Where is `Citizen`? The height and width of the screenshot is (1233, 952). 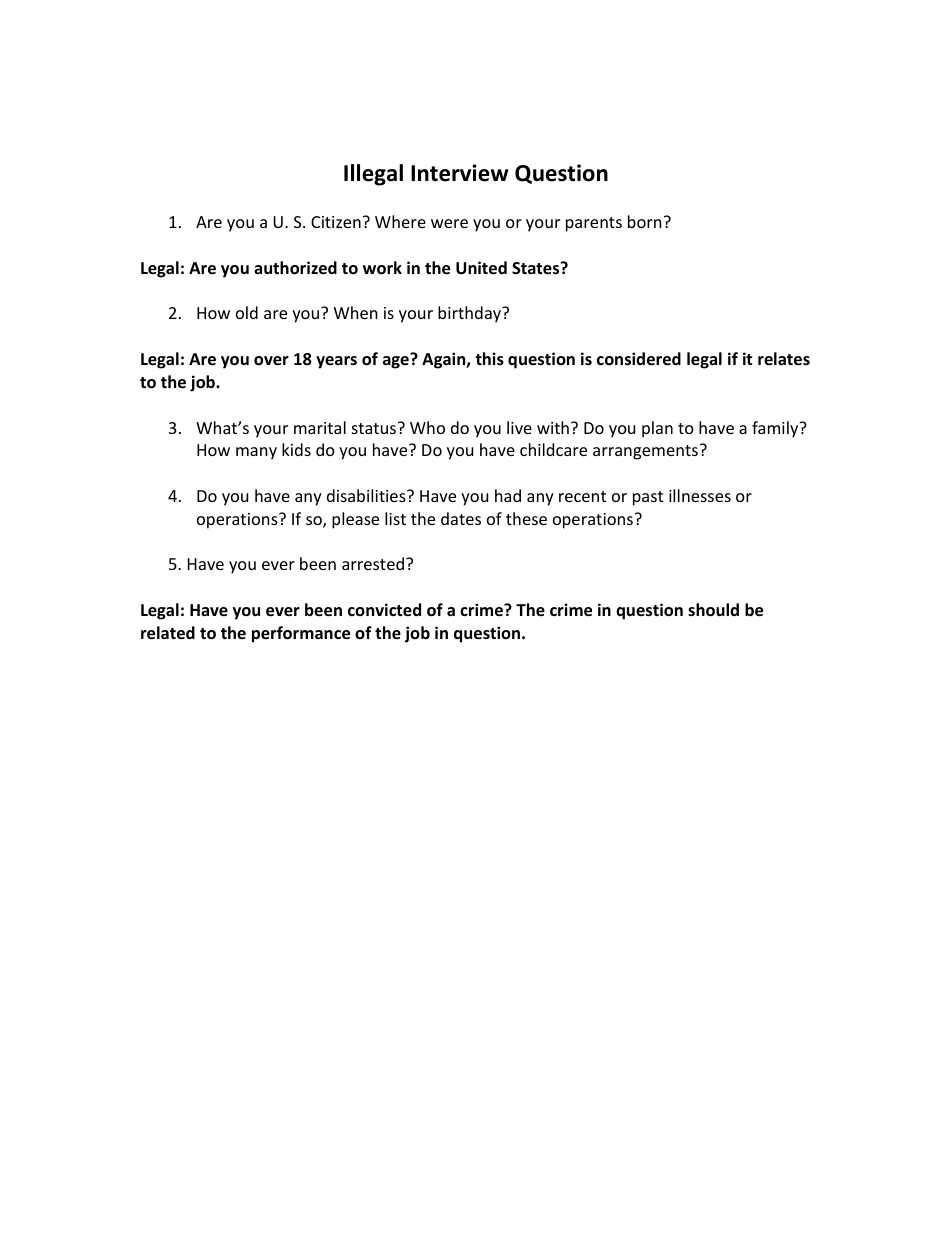
Citizen is located at coordinates (336, 222).
